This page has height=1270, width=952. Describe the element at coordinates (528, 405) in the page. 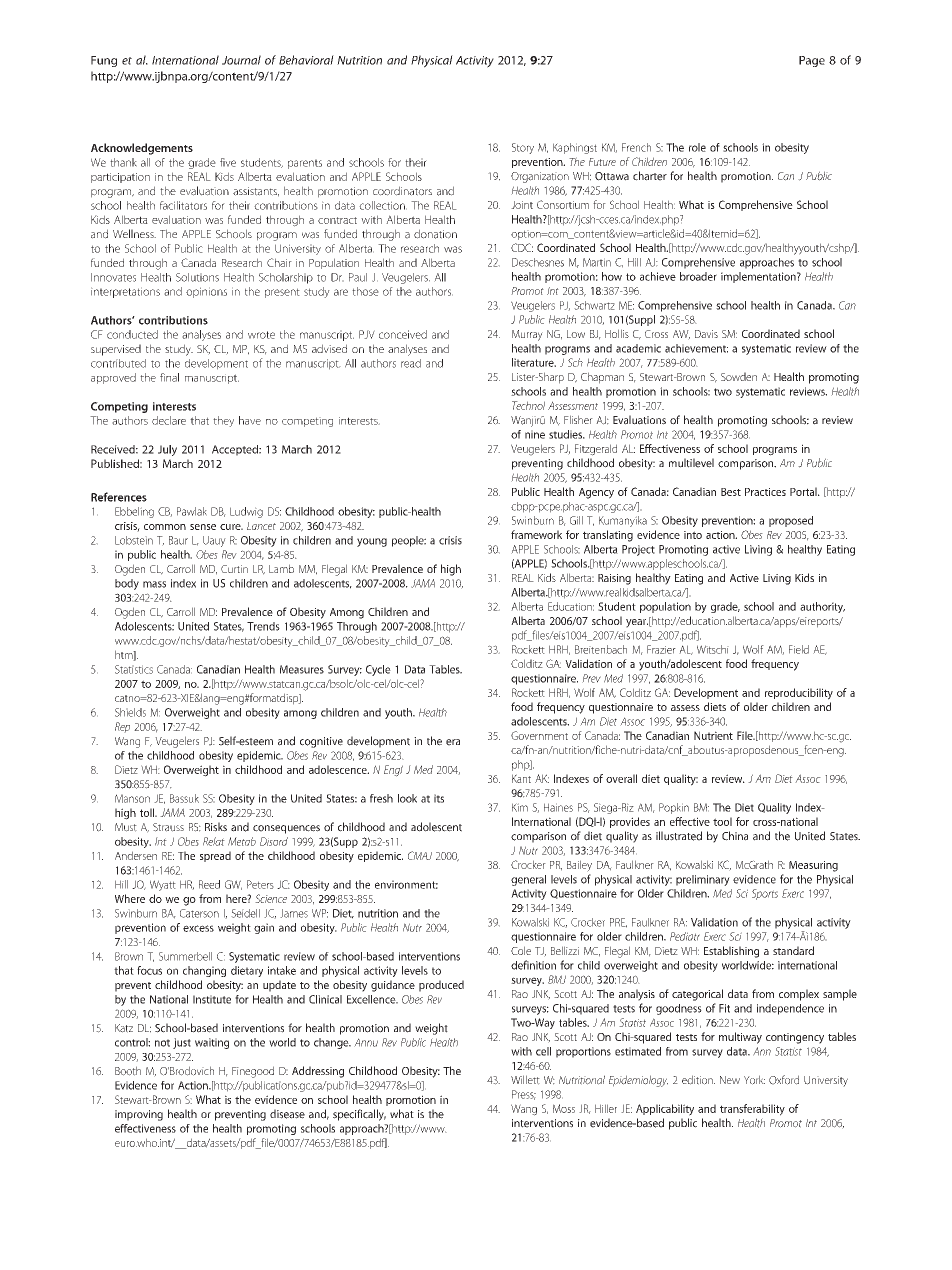

I see `Technol` at that location.
